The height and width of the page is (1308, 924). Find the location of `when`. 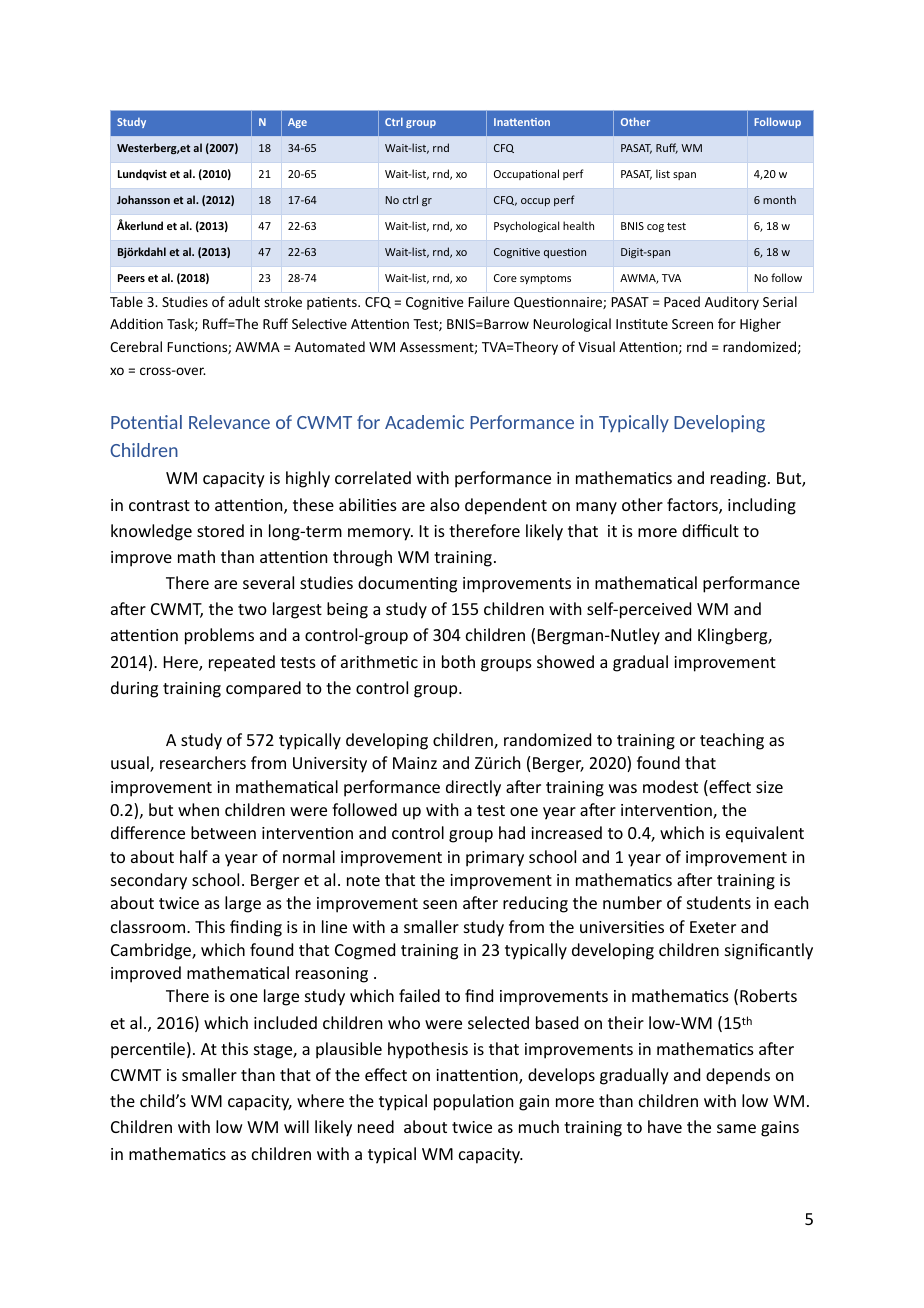

when is located at coordinates (198, 809).
